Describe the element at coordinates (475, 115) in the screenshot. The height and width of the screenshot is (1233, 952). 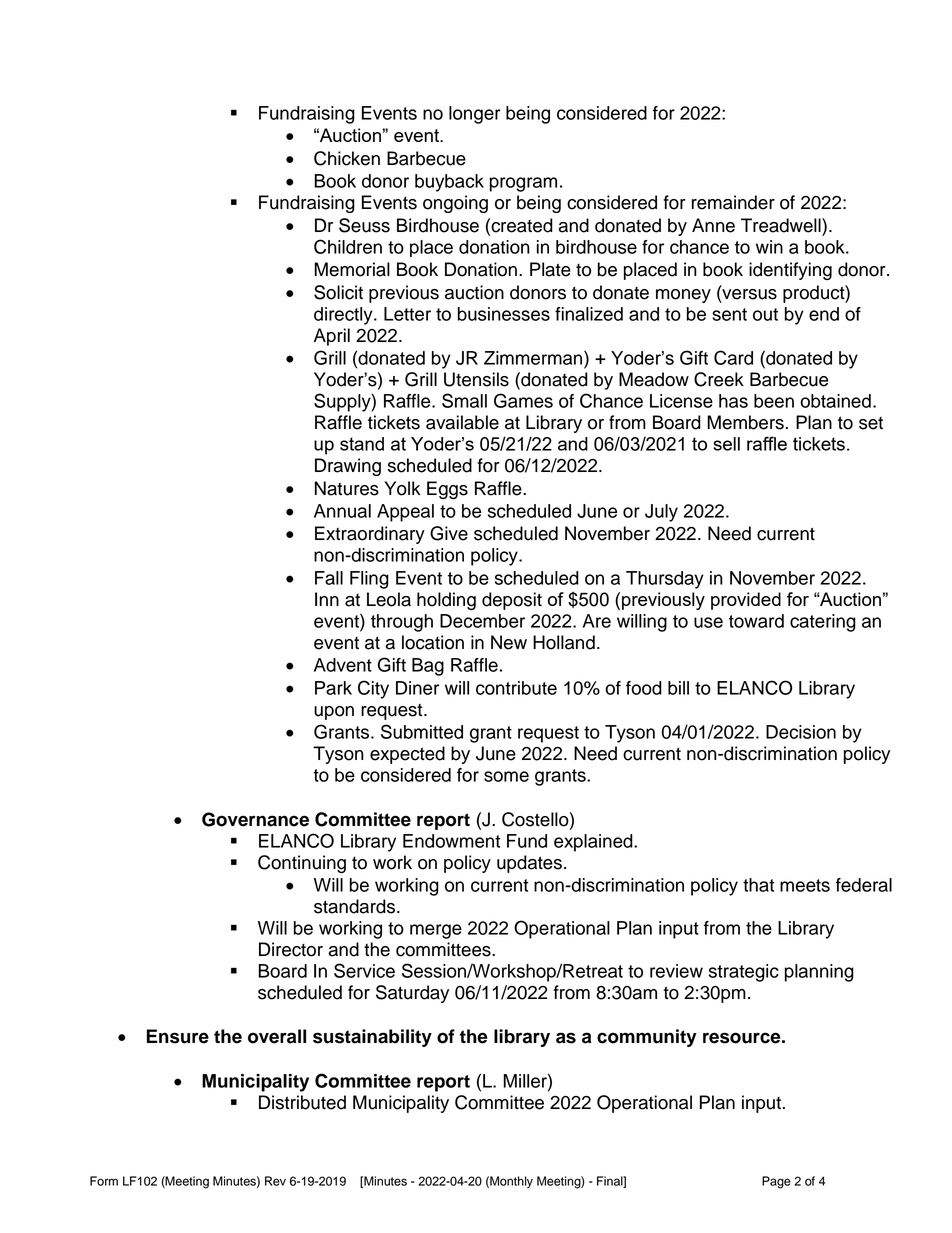
I see `longer` at that location.
